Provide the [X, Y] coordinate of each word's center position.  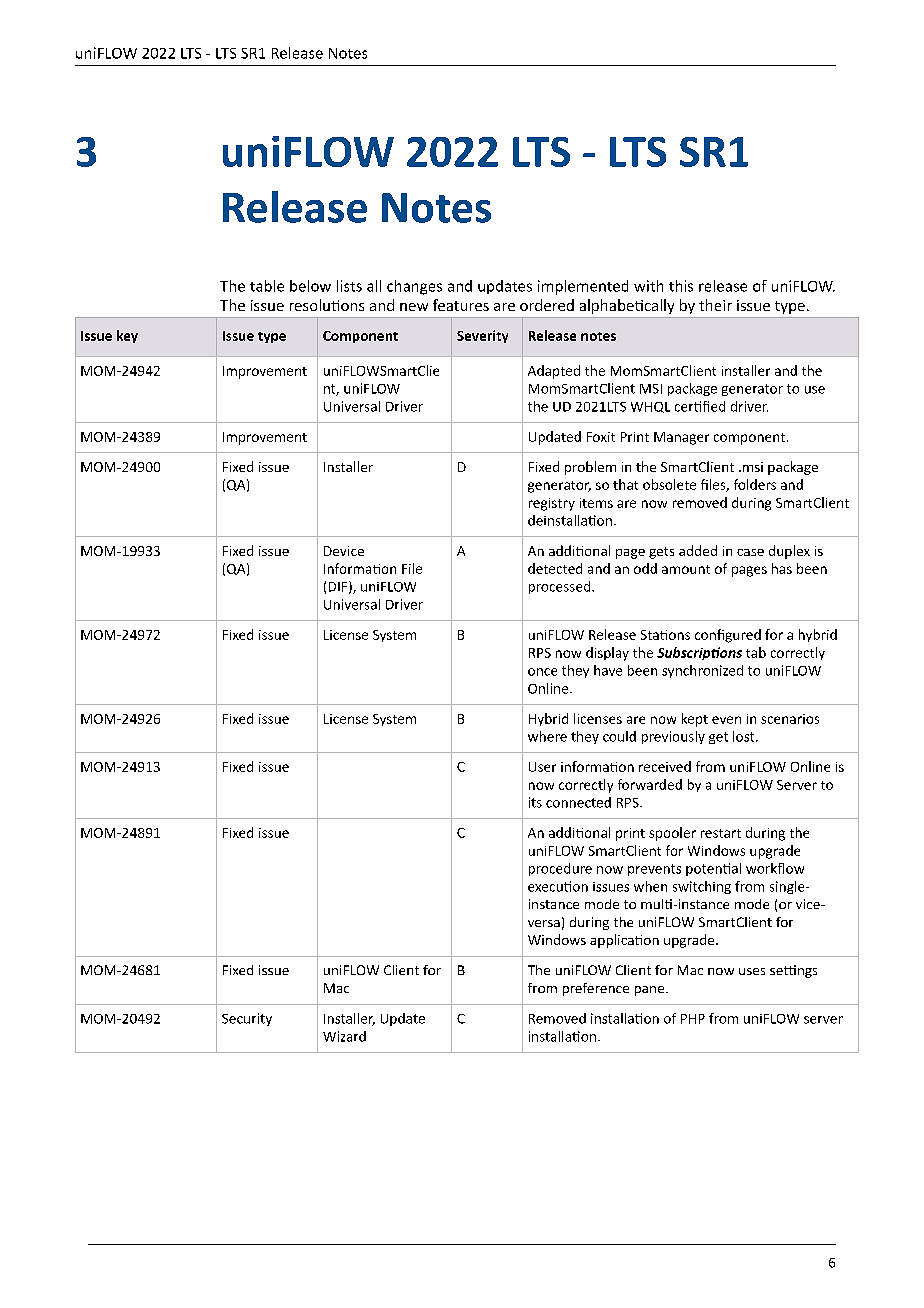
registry [552, 504]
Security [247, 1019]
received [665, 766]
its [535, 802]
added [698, 550]
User [542, 767]
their [715, 305]
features [461, 305]
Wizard [344, 1036]
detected [555, 568]
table [267, 286]
